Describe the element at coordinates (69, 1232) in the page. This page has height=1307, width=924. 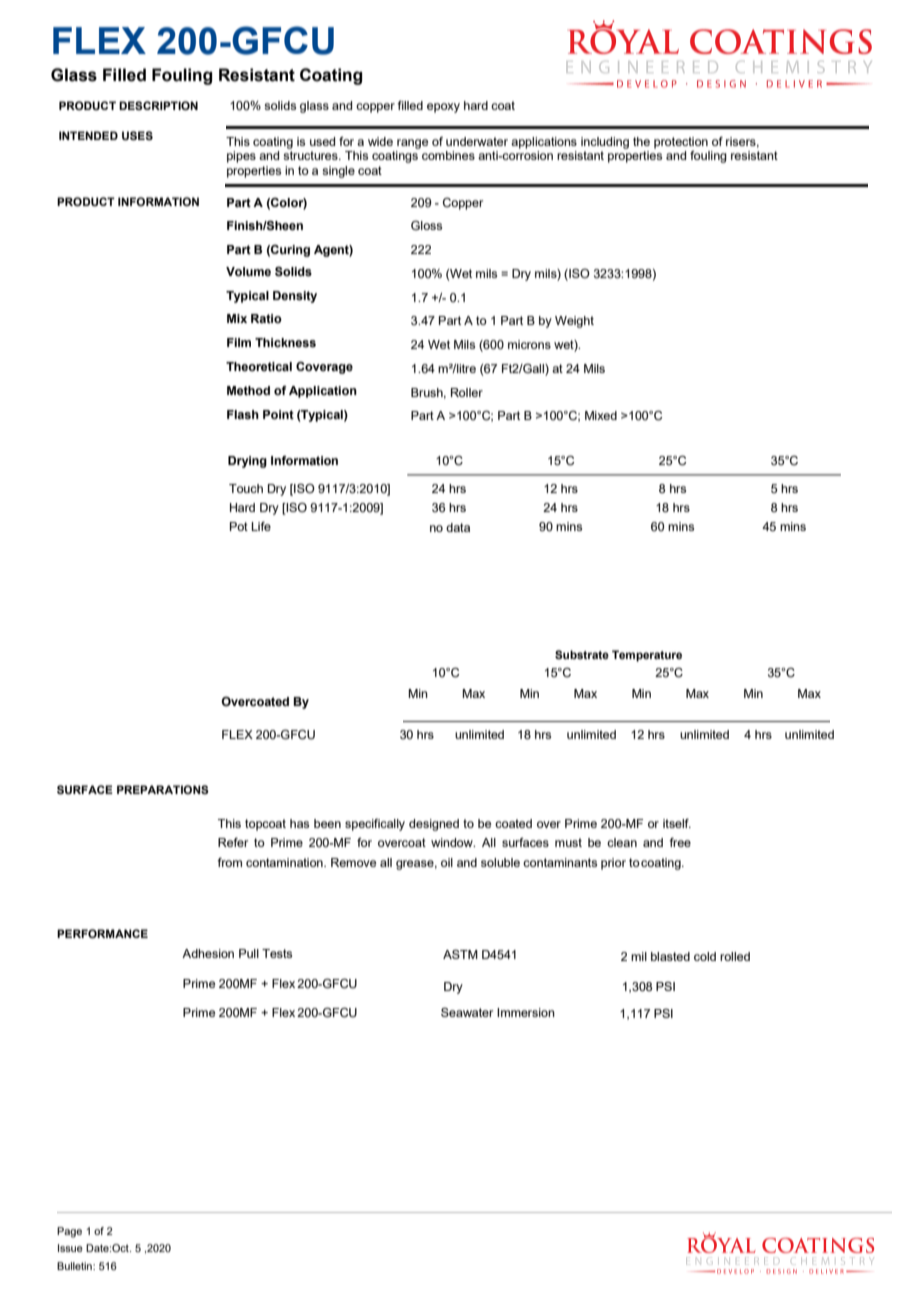
I see `Page` at that location.
